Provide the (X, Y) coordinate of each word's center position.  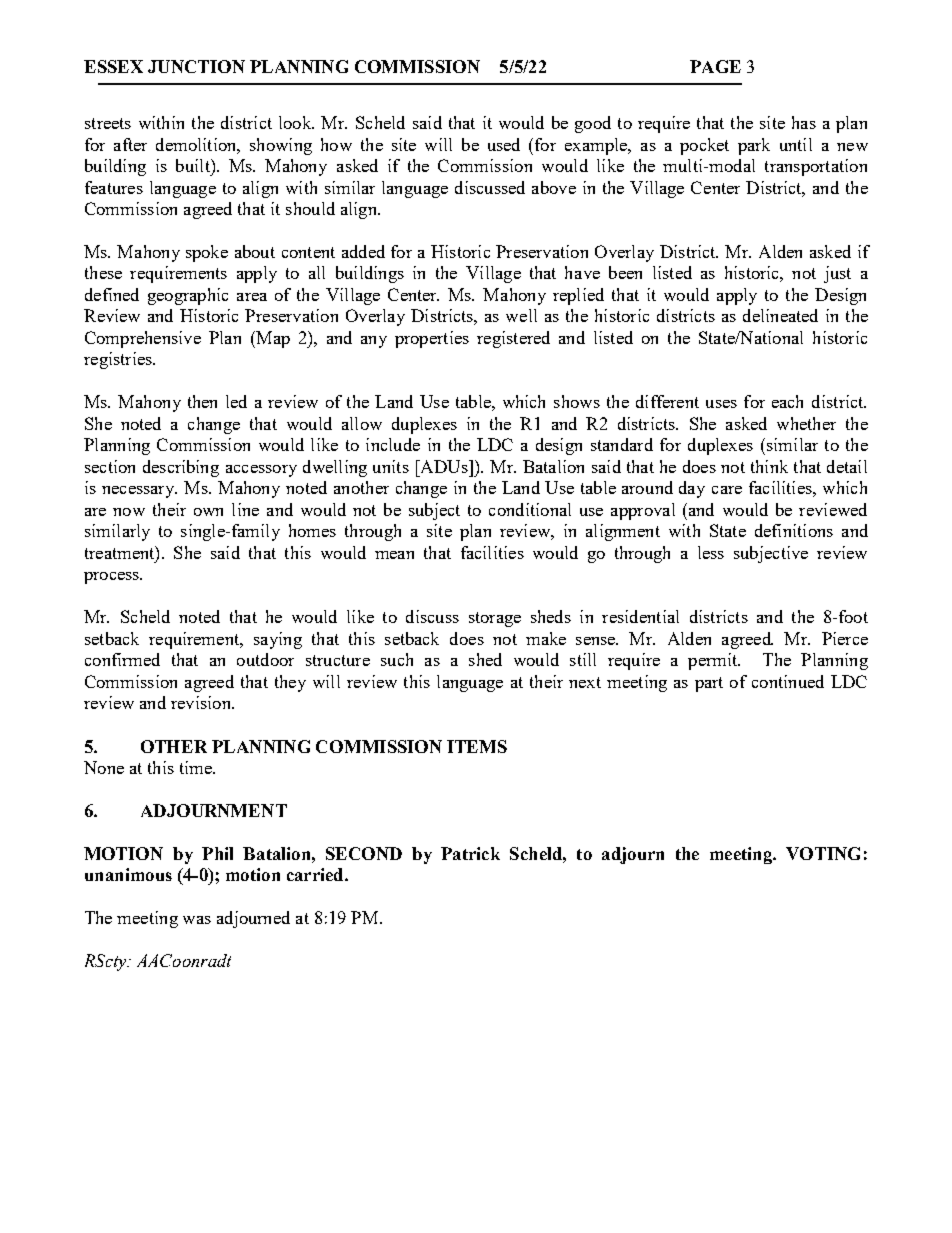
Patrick (470, 853)
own (208, 512)
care (727, 490)
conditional (530, 509)
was (197, 920)
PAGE (715, 66)
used (504, 144)
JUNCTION (196, 66)
